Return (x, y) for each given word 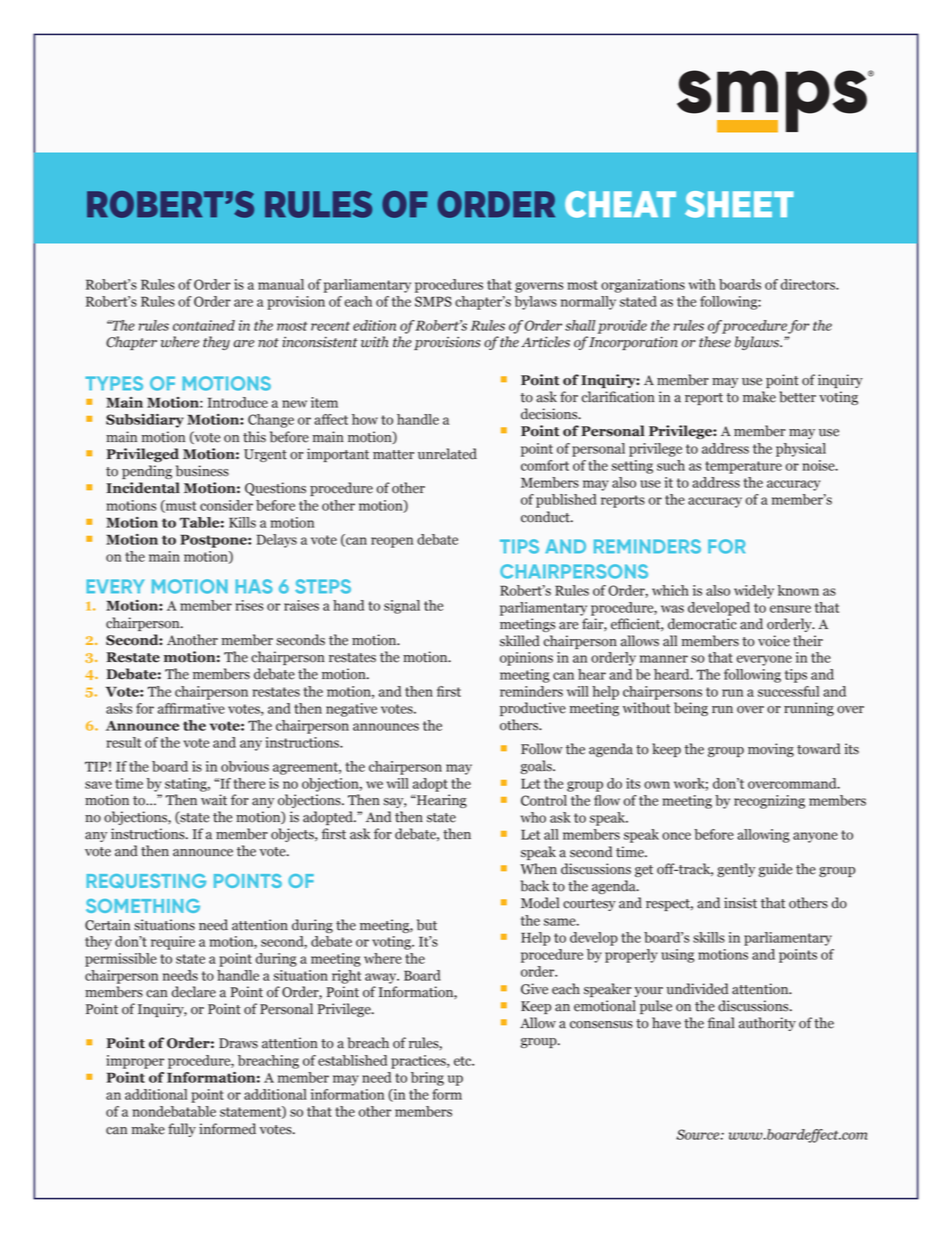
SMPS (433, 301)
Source (699, 1134)
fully (182, 1130)
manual (281, 284)
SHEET (739, 204)
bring (427, 1079)
